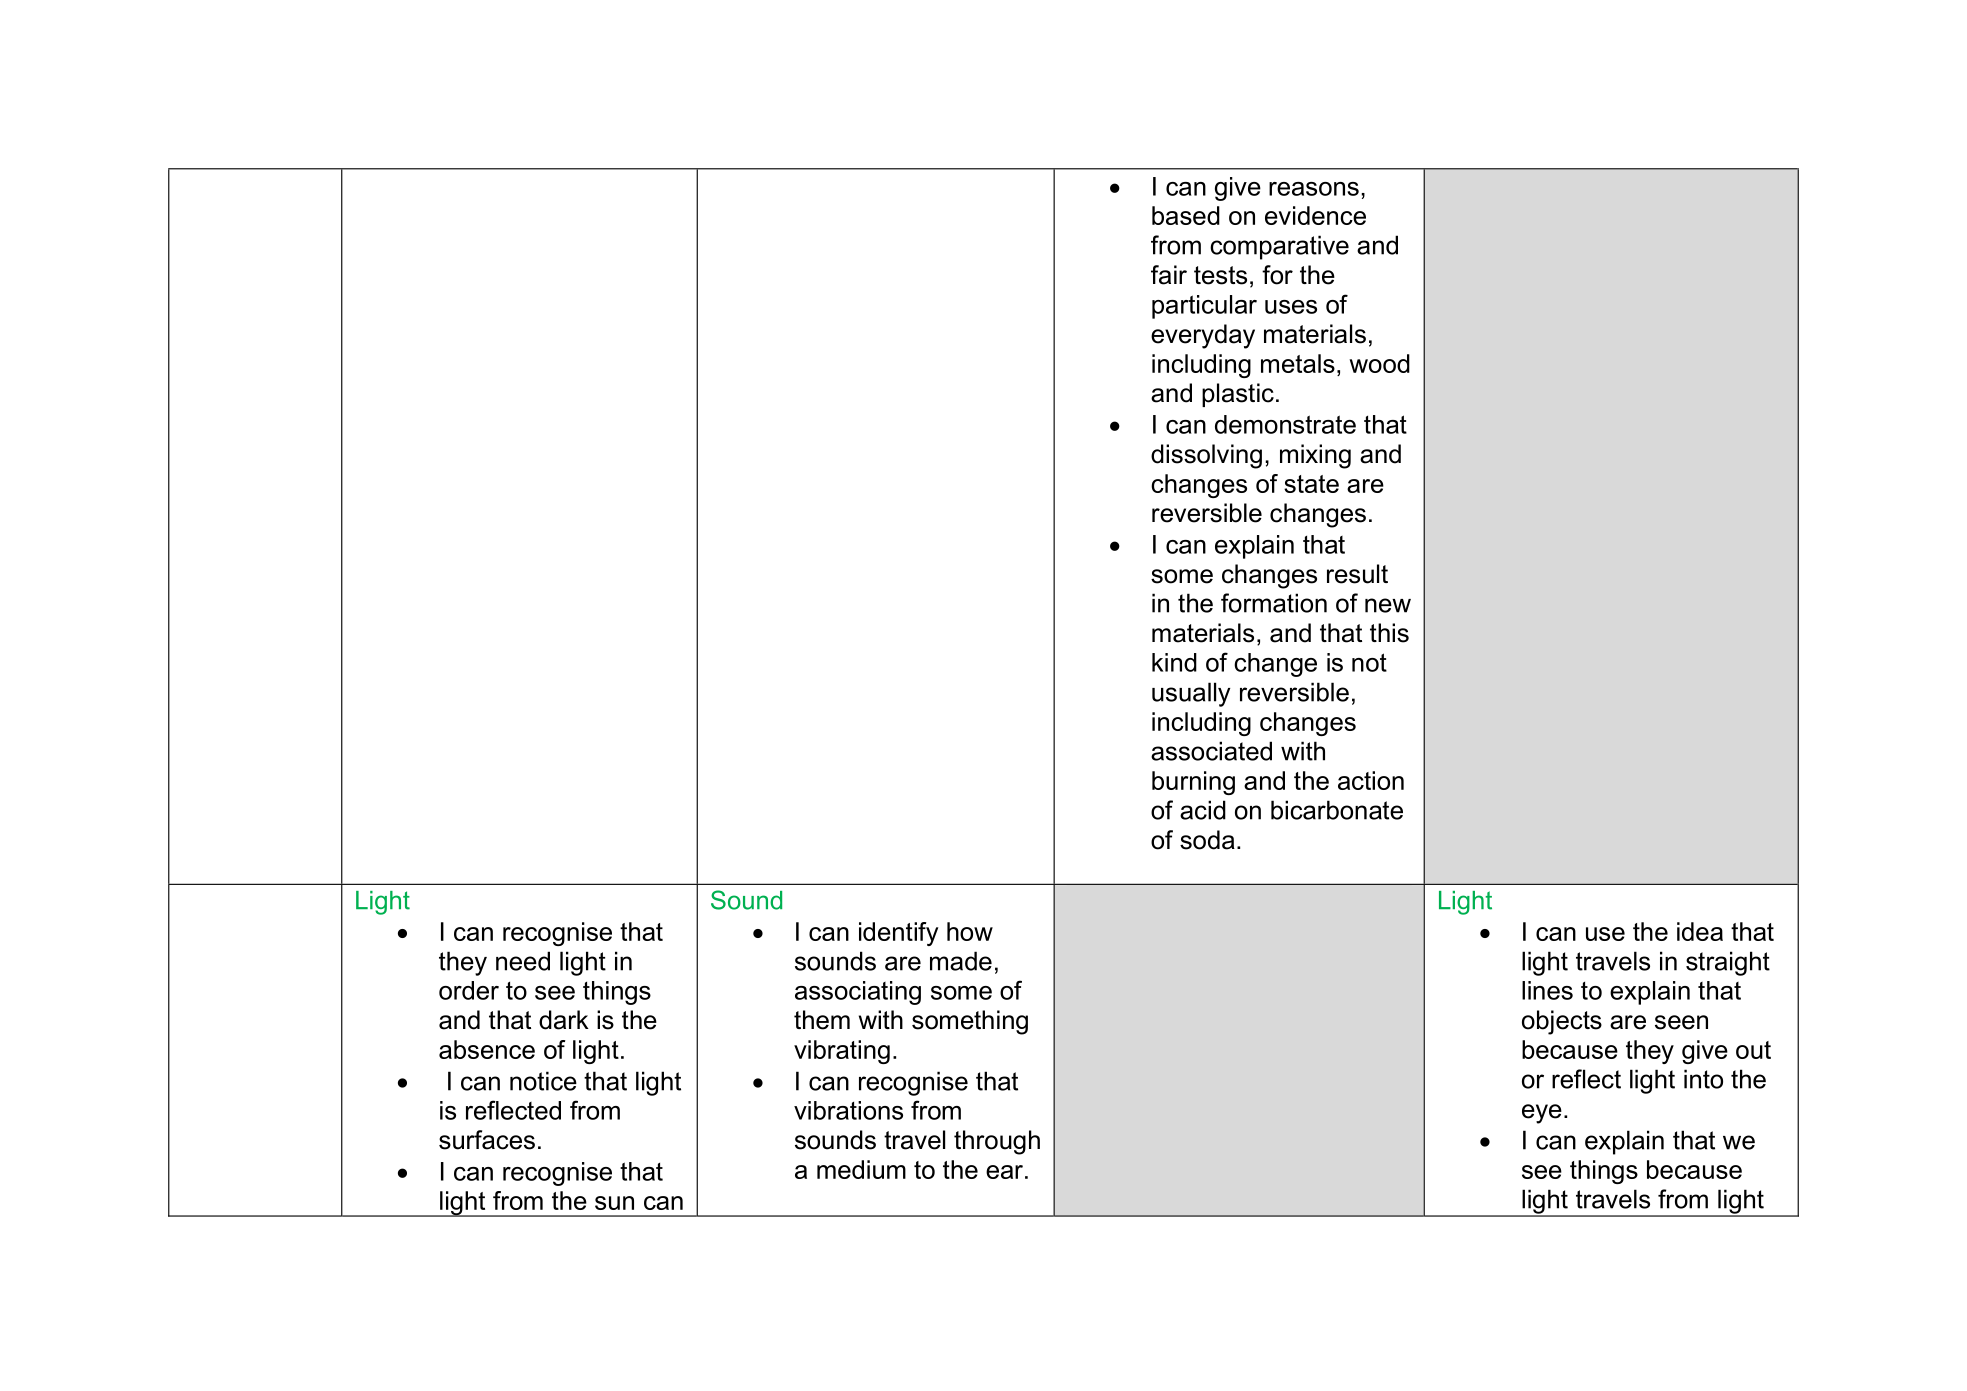 This screenshot has height=1391, width=1967. What do you see at coordinates (1004, 1172) in the screenshot?
I see `ear` at bounding box center [1004, 1172].
